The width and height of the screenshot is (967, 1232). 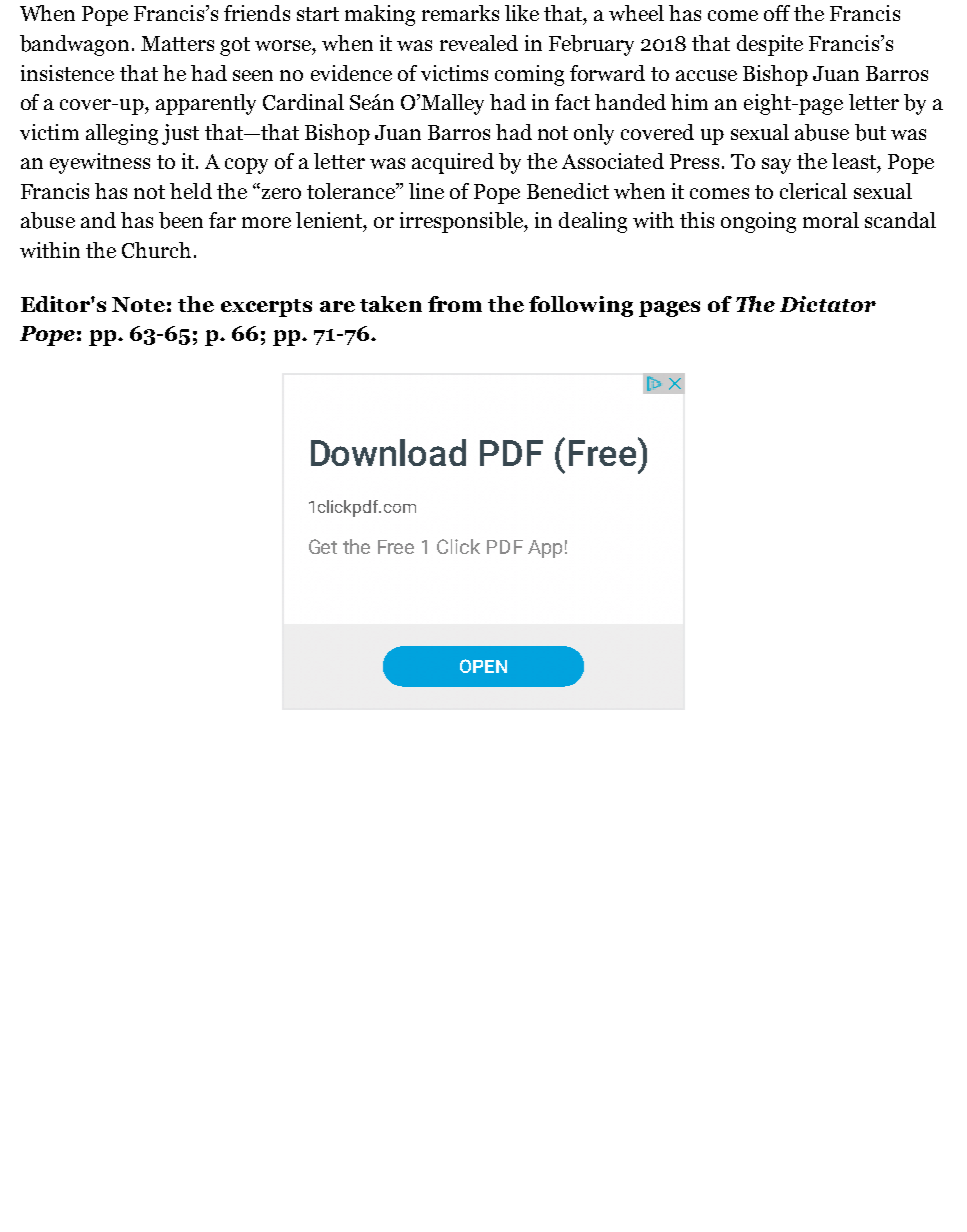 I want to click on Dictator, so click(x=828, y=304).
